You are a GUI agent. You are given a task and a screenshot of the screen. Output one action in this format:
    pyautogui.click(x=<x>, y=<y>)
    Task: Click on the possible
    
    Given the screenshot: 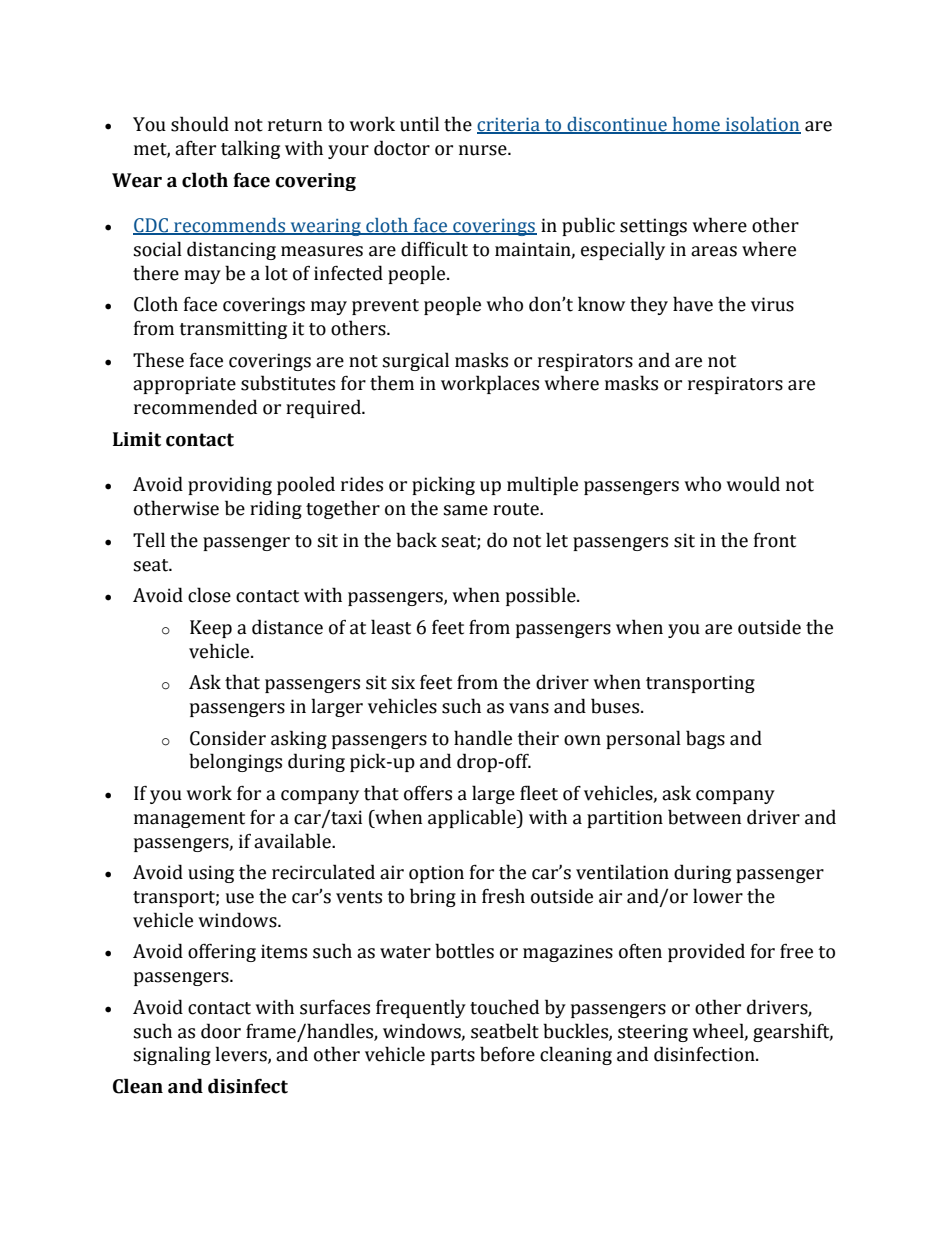 What is the action you would take?
    pyautogui.click(x=542, y=596)
